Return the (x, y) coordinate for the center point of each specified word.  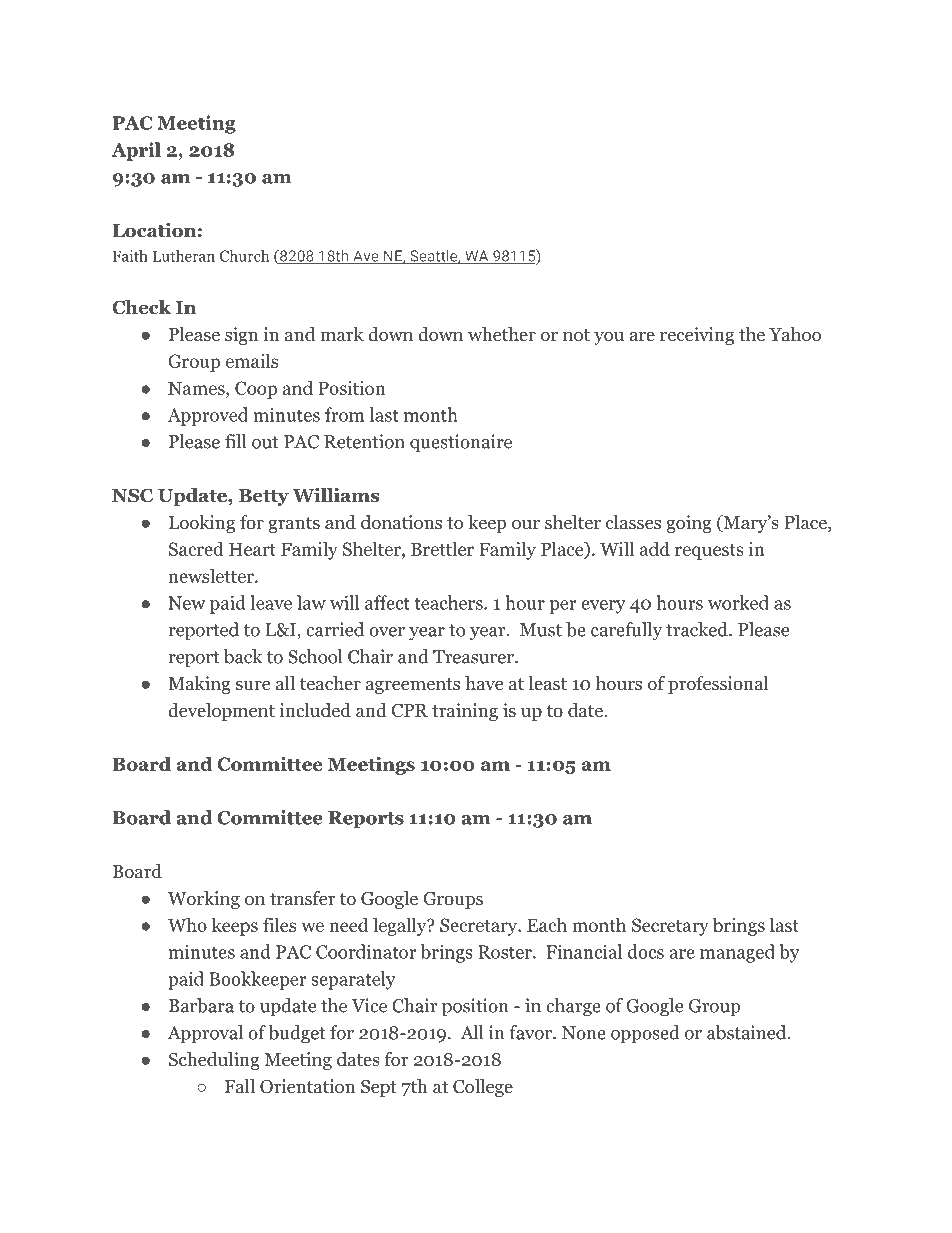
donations (401, 522)
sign (241, 336)
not (576, 335)
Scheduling (214, 1061)
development (221, 712)
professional (718, 685)
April (136, 151)
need (348, 924)
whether (502, 334)
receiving (697, 336)
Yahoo (795, 334)
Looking (202, 524)
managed (737, 953)
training (465, 712)
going (689, 524)
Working (204, 900)
